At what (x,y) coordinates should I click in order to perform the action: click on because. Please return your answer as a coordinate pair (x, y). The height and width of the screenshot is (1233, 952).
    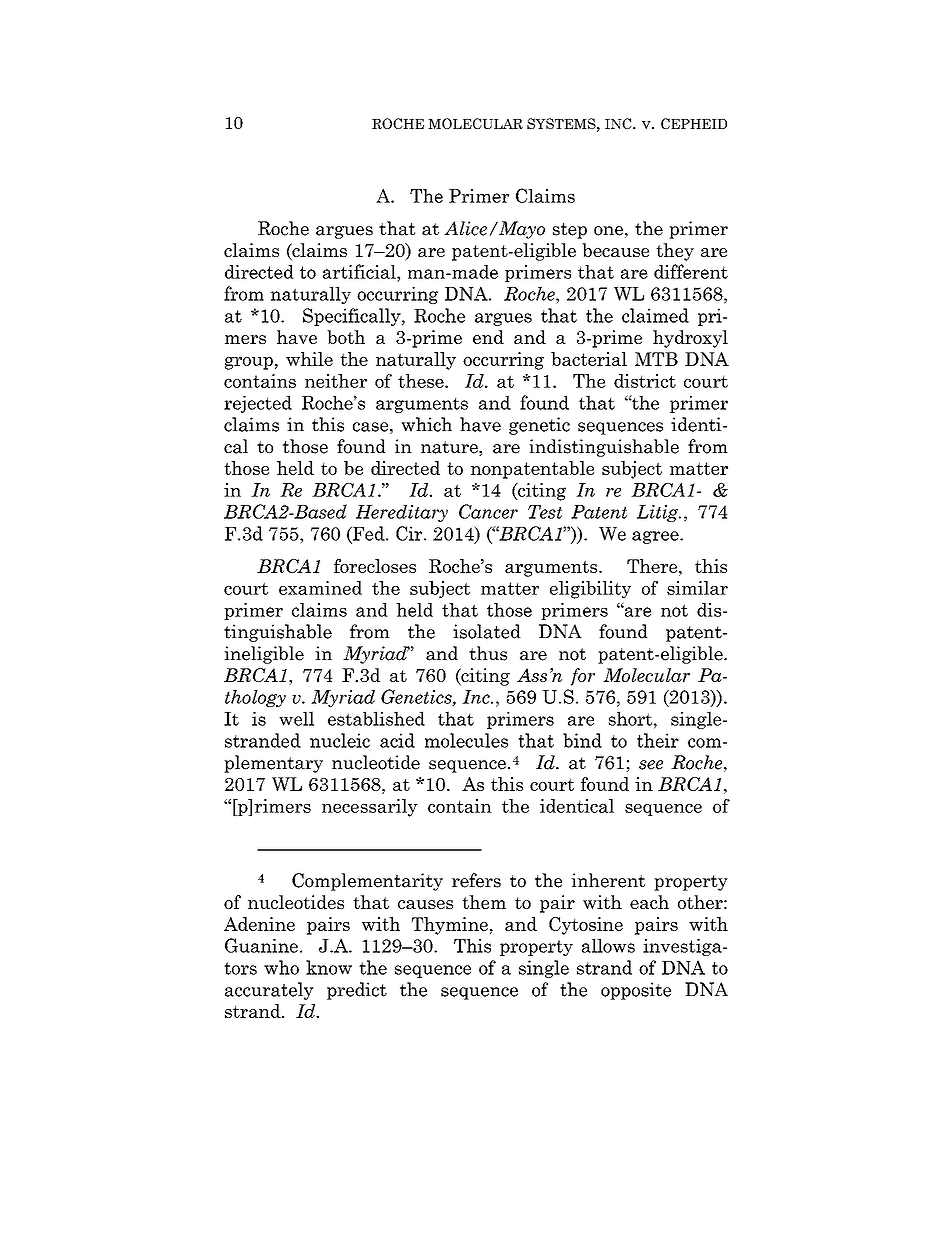
    Looking at the image, I should click on (615, 250).
